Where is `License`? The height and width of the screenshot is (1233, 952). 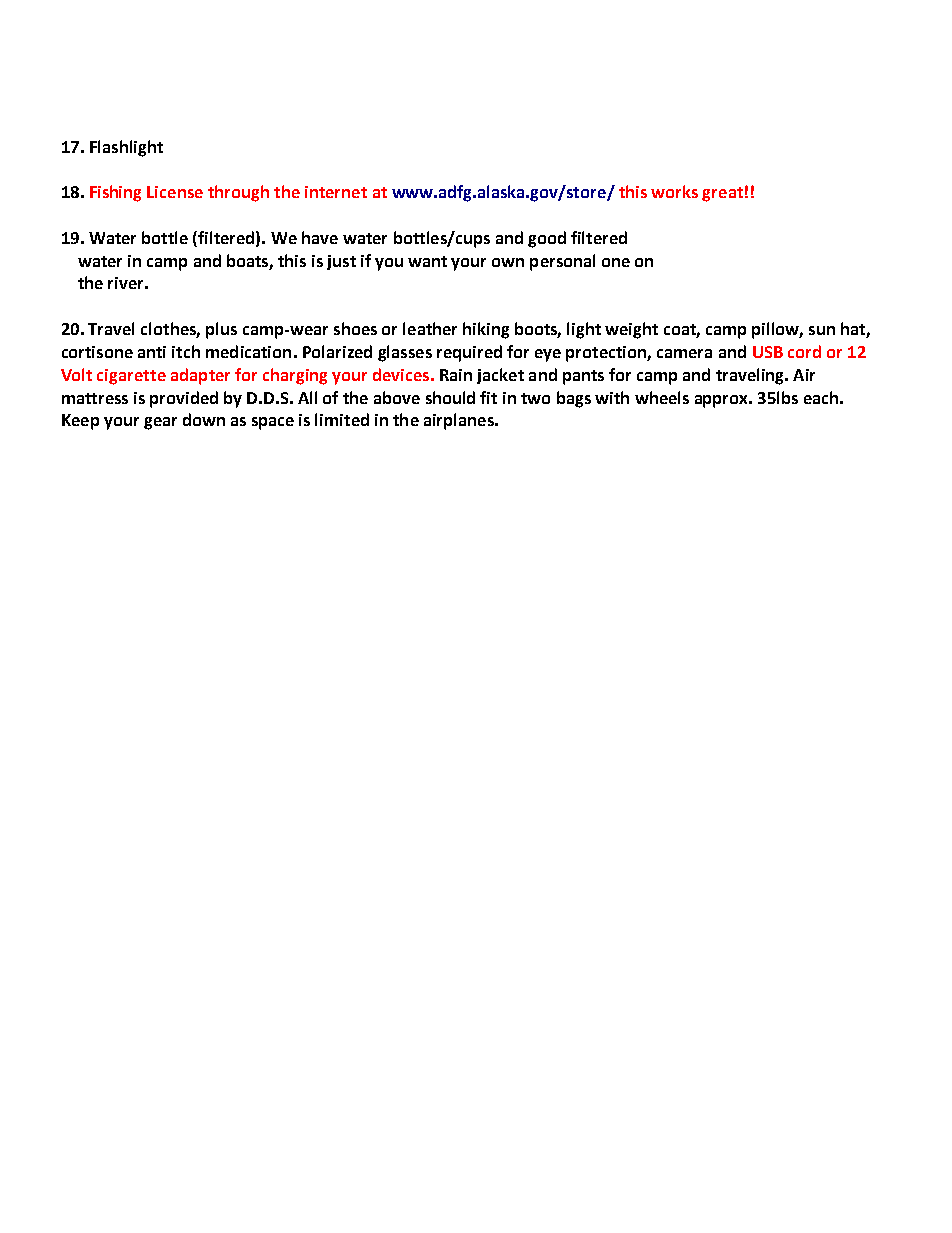 License is located at coordinates (175, 192).
